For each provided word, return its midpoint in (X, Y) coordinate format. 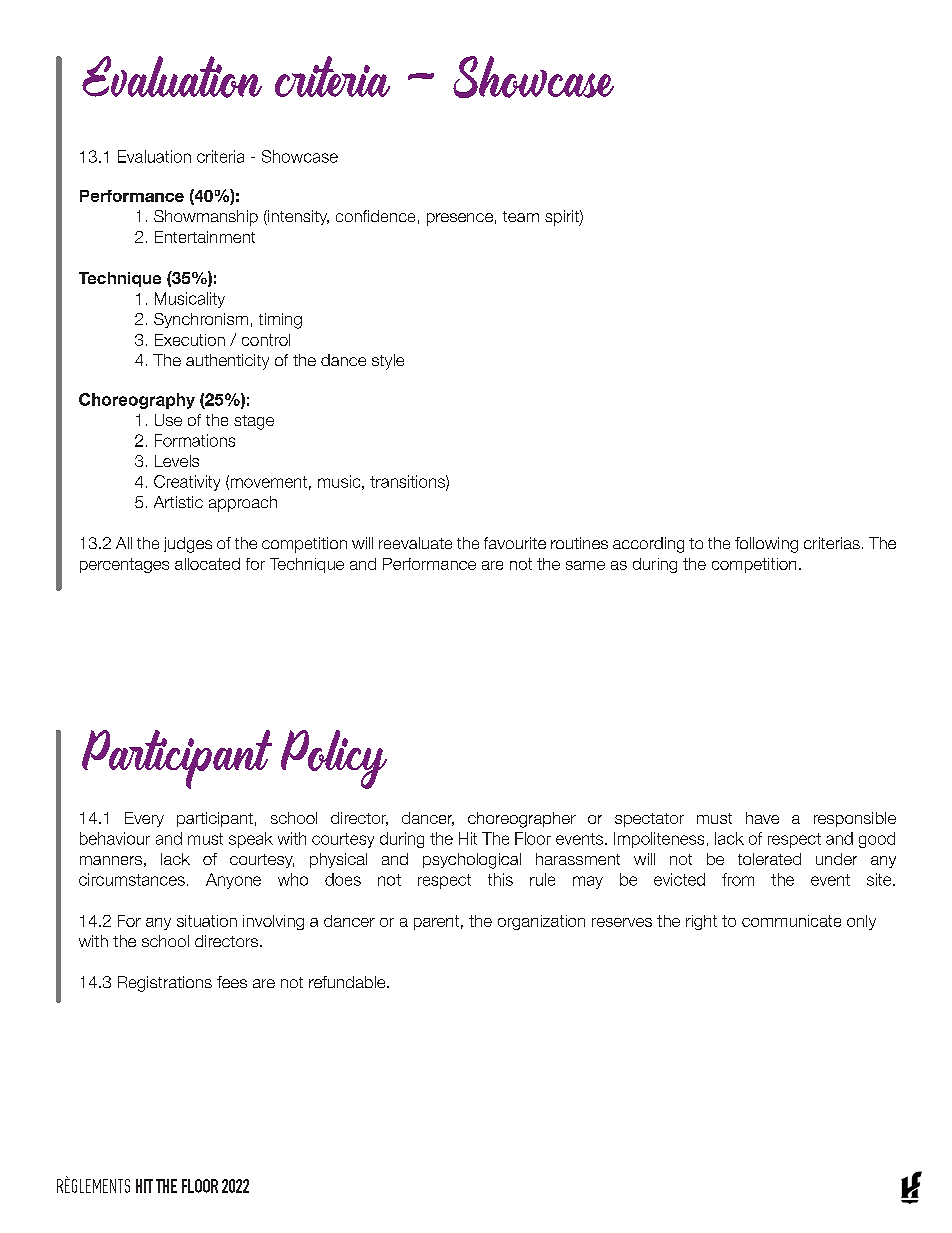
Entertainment (205, 237)
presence (460, 219)
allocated (207, 564)
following (766, 545)
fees (232, 982)
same (585, 565)
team (521, 216)
